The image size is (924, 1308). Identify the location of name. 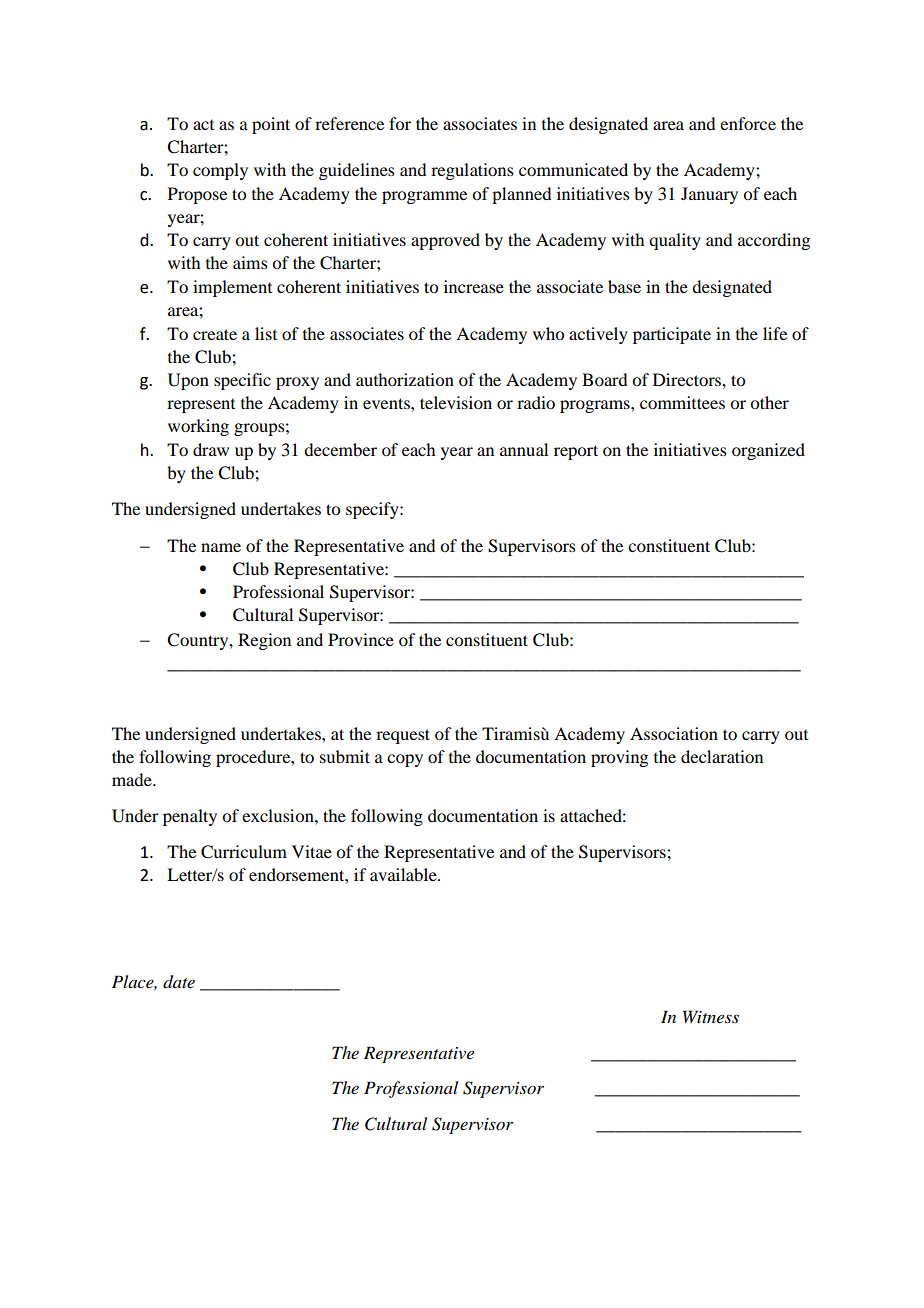
(221, 547).
